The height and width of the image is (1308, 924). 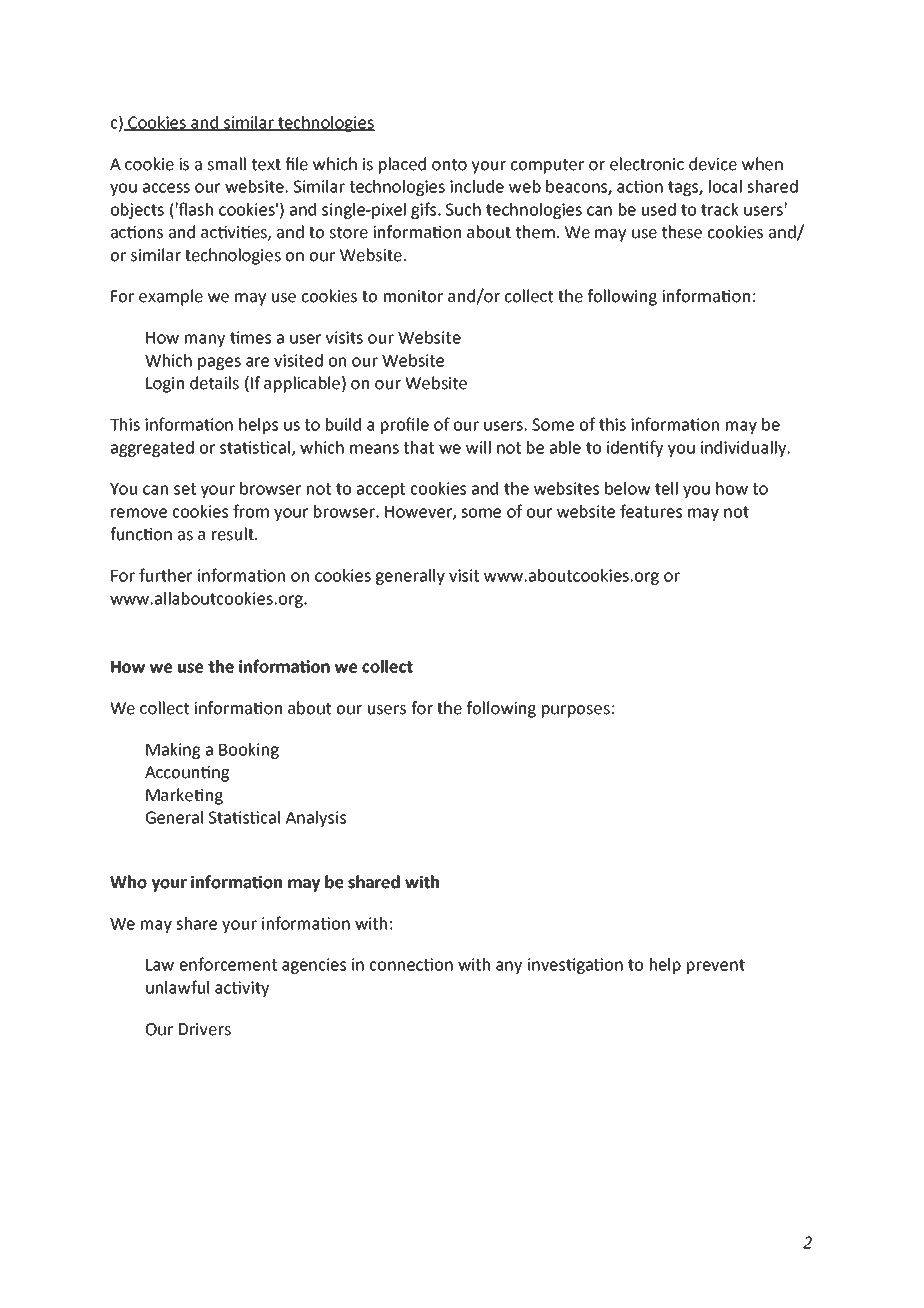 What do you see at coordinates (411, 964) in the image?
I see `connection` at bounding box center [411, 964].
